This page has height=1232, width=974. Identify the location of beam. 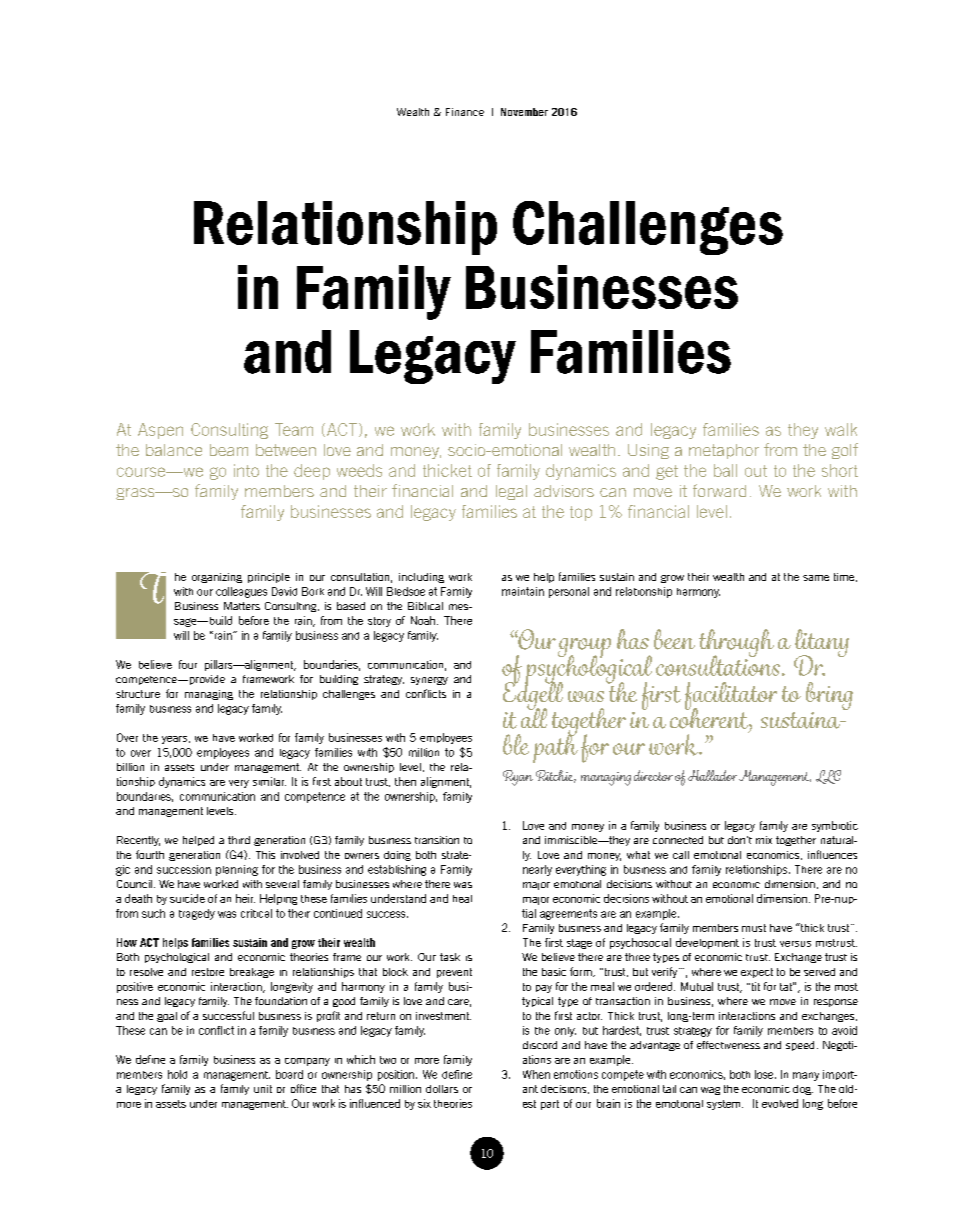
(229, 450).
